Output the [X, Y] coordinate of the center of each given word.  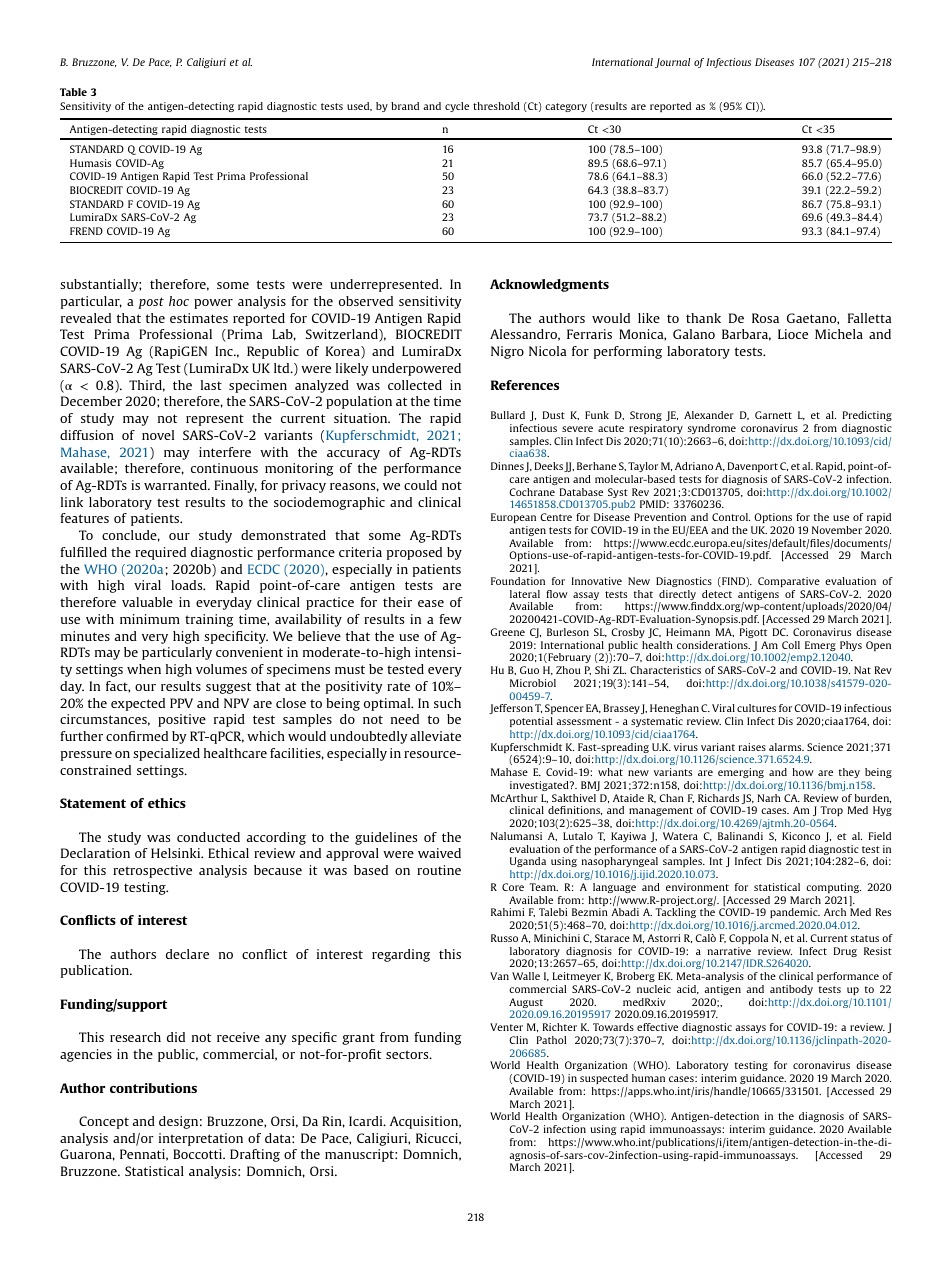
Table [73, 92]
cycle [457, 107]
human [648, 1078]
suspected [604, 1079]
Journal [672, 63]
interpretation [201, 1139]
